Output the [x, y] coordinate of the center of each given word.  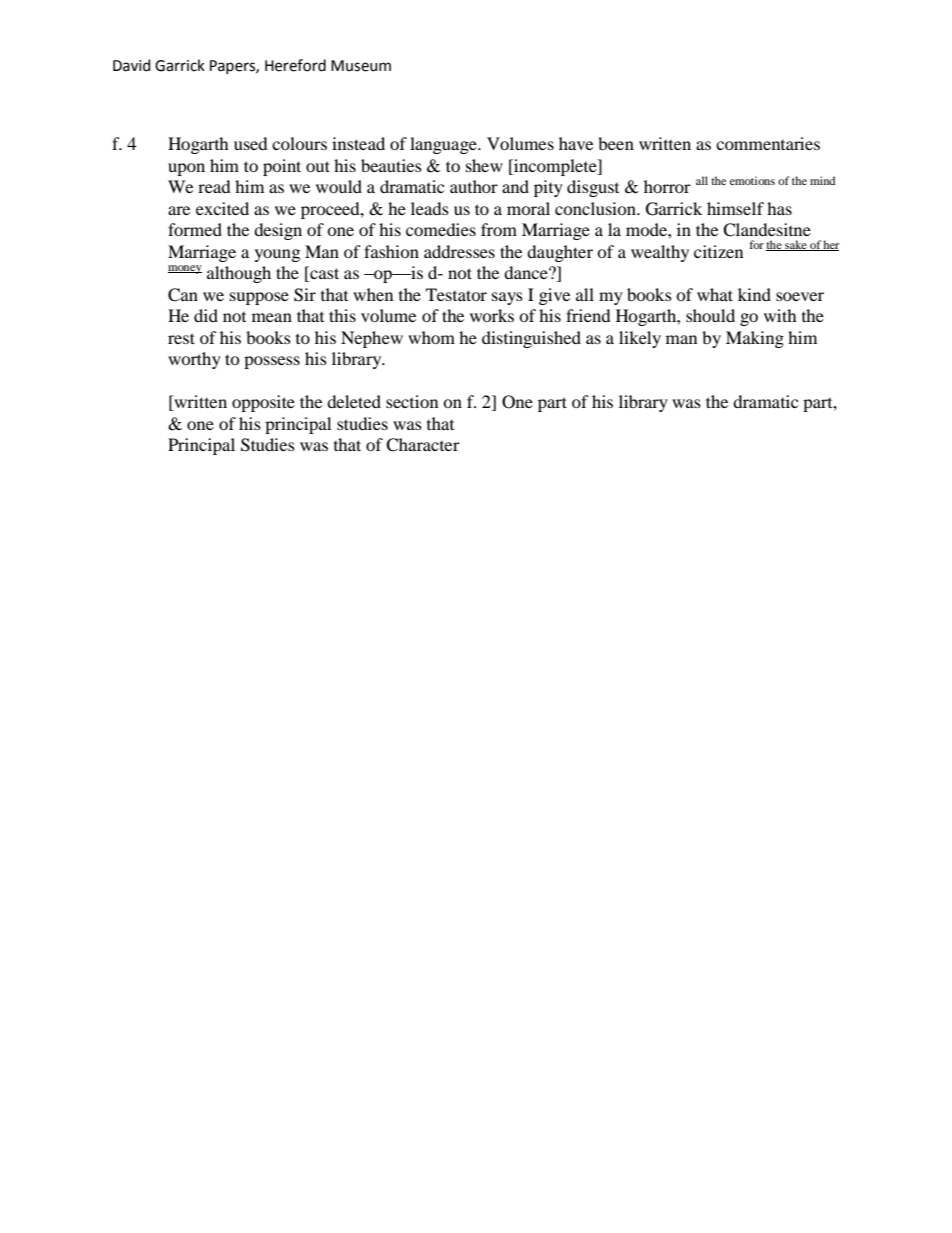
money [185, 269]
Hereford [295, 65]
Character [423, 445]
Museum [361, 66]
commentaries [768, 143]
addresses [459, 251]
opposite [263, 403]
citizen [718, 251]
